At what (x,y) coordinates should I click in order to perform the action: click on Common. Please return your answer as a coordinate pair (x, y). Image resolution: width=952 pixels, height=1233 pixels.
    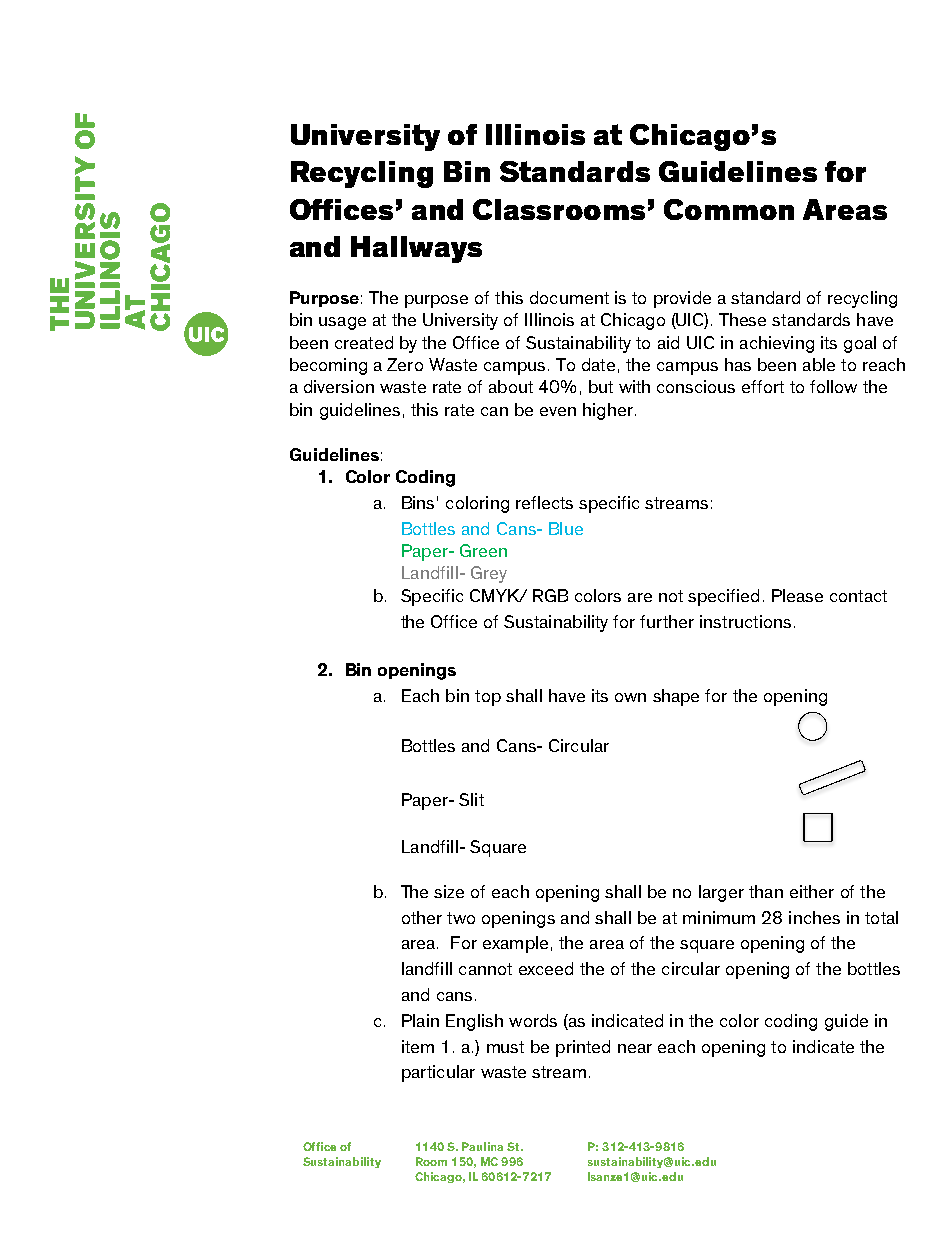
    Looking at the image, I should click on (729, 209).
